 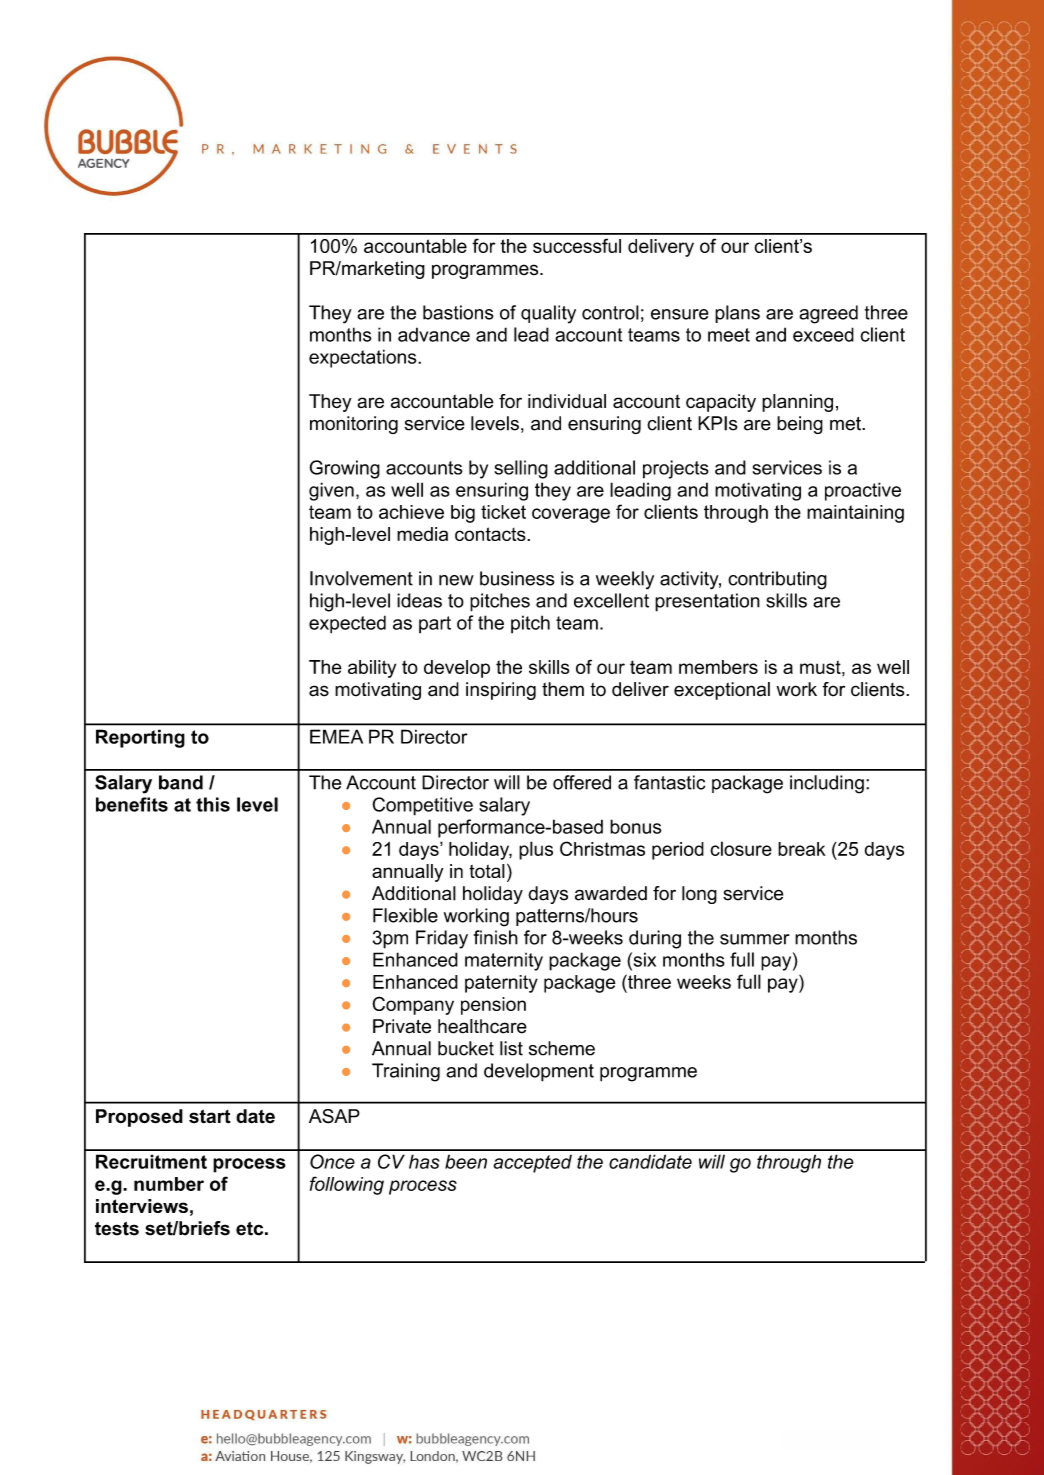 What do you see at coordinates (140, 738) in the image?
I see `Reporting` at bounding box center [140, 738].
